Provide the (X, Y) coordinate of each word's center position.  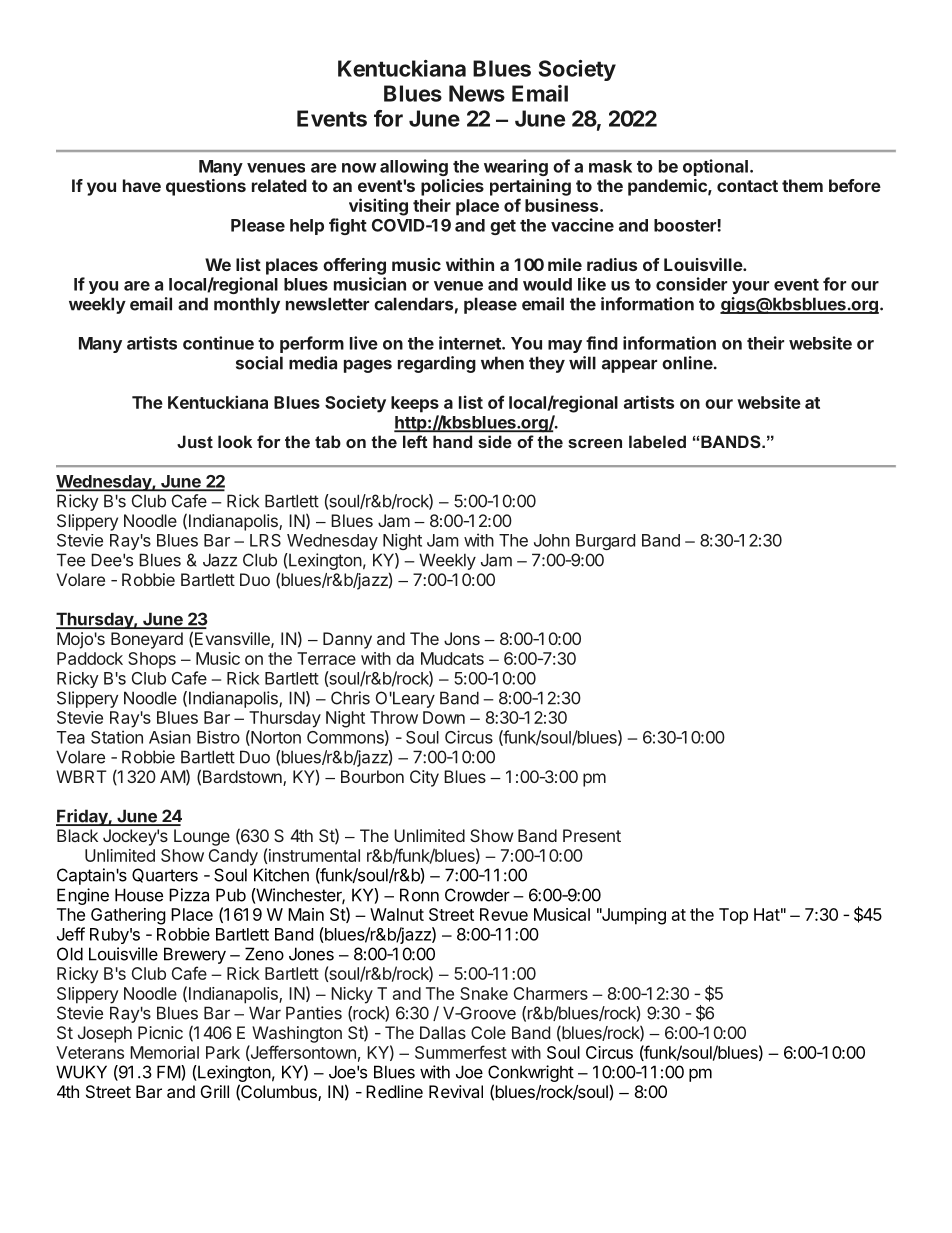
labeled (657, 441)
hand (452, 442)
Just (195, 441)
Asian (170, 737)
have (142, 185)
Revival (456, 1091)
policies (452, 187)
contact (747, 186)
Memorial (164, 1052)
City (424, 778)
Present (592, 835)
